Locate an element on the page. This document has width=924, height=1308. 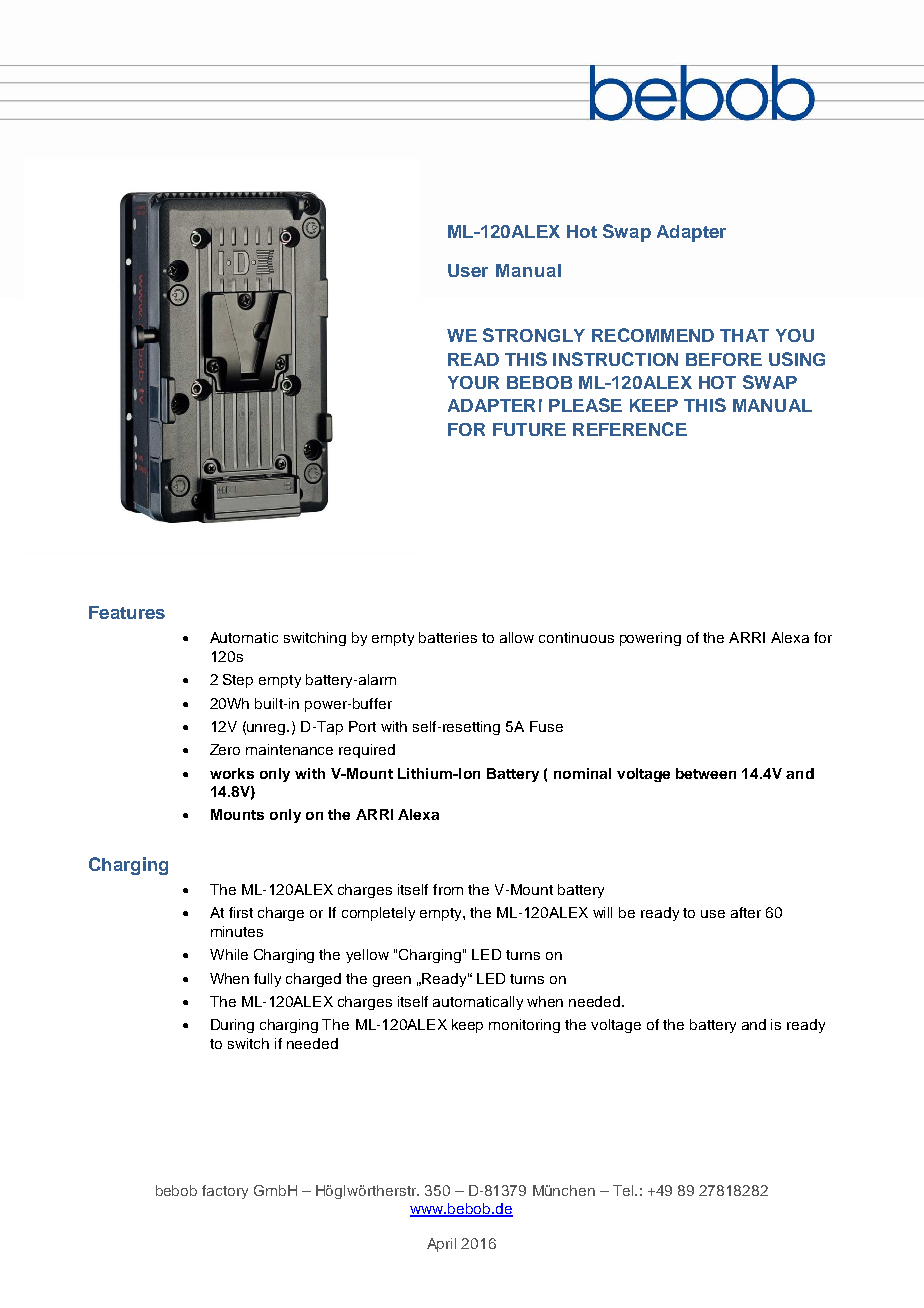
Features is located at coordinates (127, 612).
